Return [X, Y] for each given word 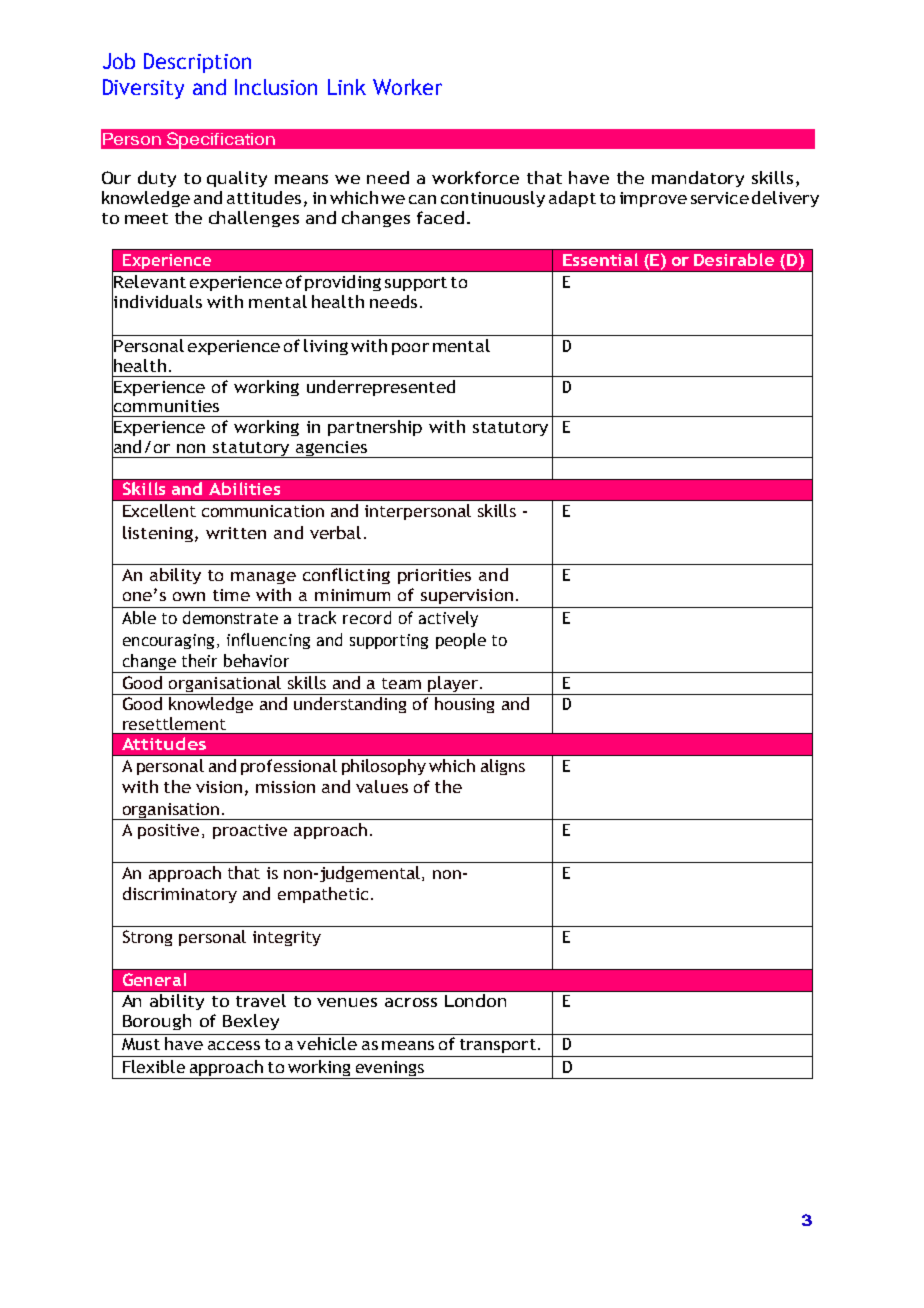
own [189, 596]
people [461, 641]
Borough [157, 1022]
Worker [407, 87]
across [411, 1002]
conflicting [346, 576]
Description [197, 63]
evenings [389, 1070]
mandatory [698, 179]
